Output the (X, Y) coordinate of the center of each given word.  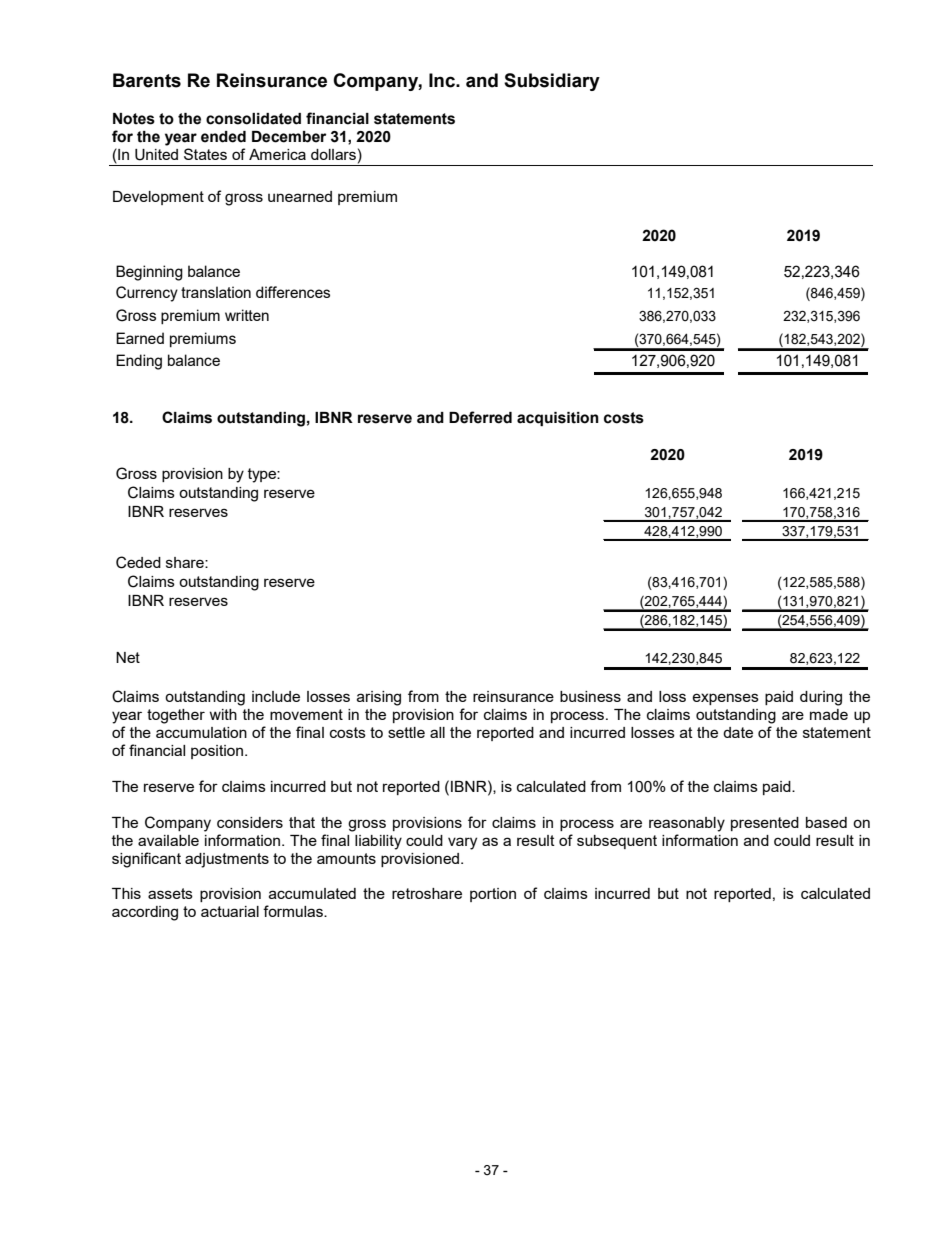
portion (493, 895)
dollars (333, 154)
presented (765, 824)
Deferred (480, 417)
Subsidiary (552, 82)
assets (170, 893)
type (263, 475)
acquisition (558, 419)
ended (223, 137)
